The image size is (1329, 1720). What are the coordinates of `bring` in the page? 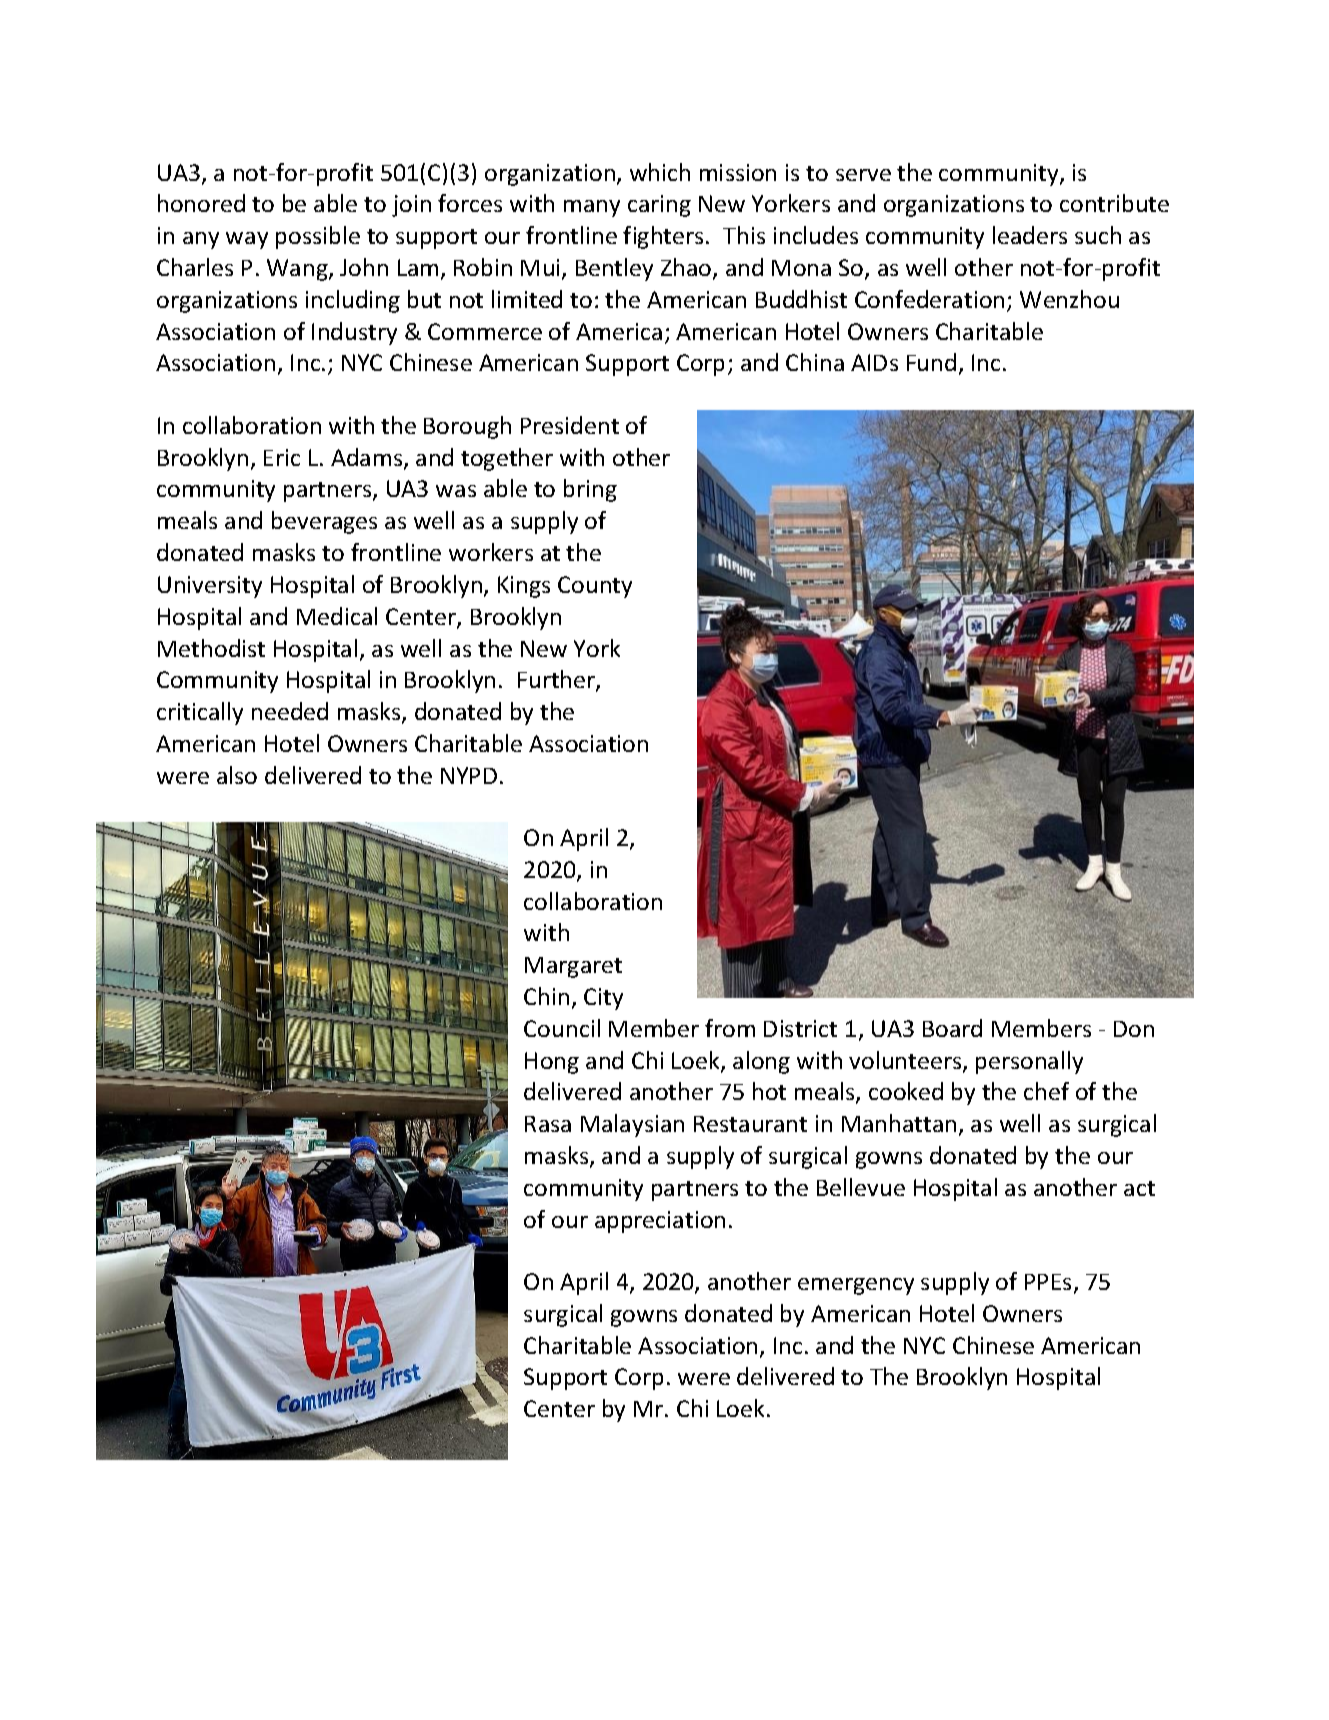 It's located at (590, 490).
